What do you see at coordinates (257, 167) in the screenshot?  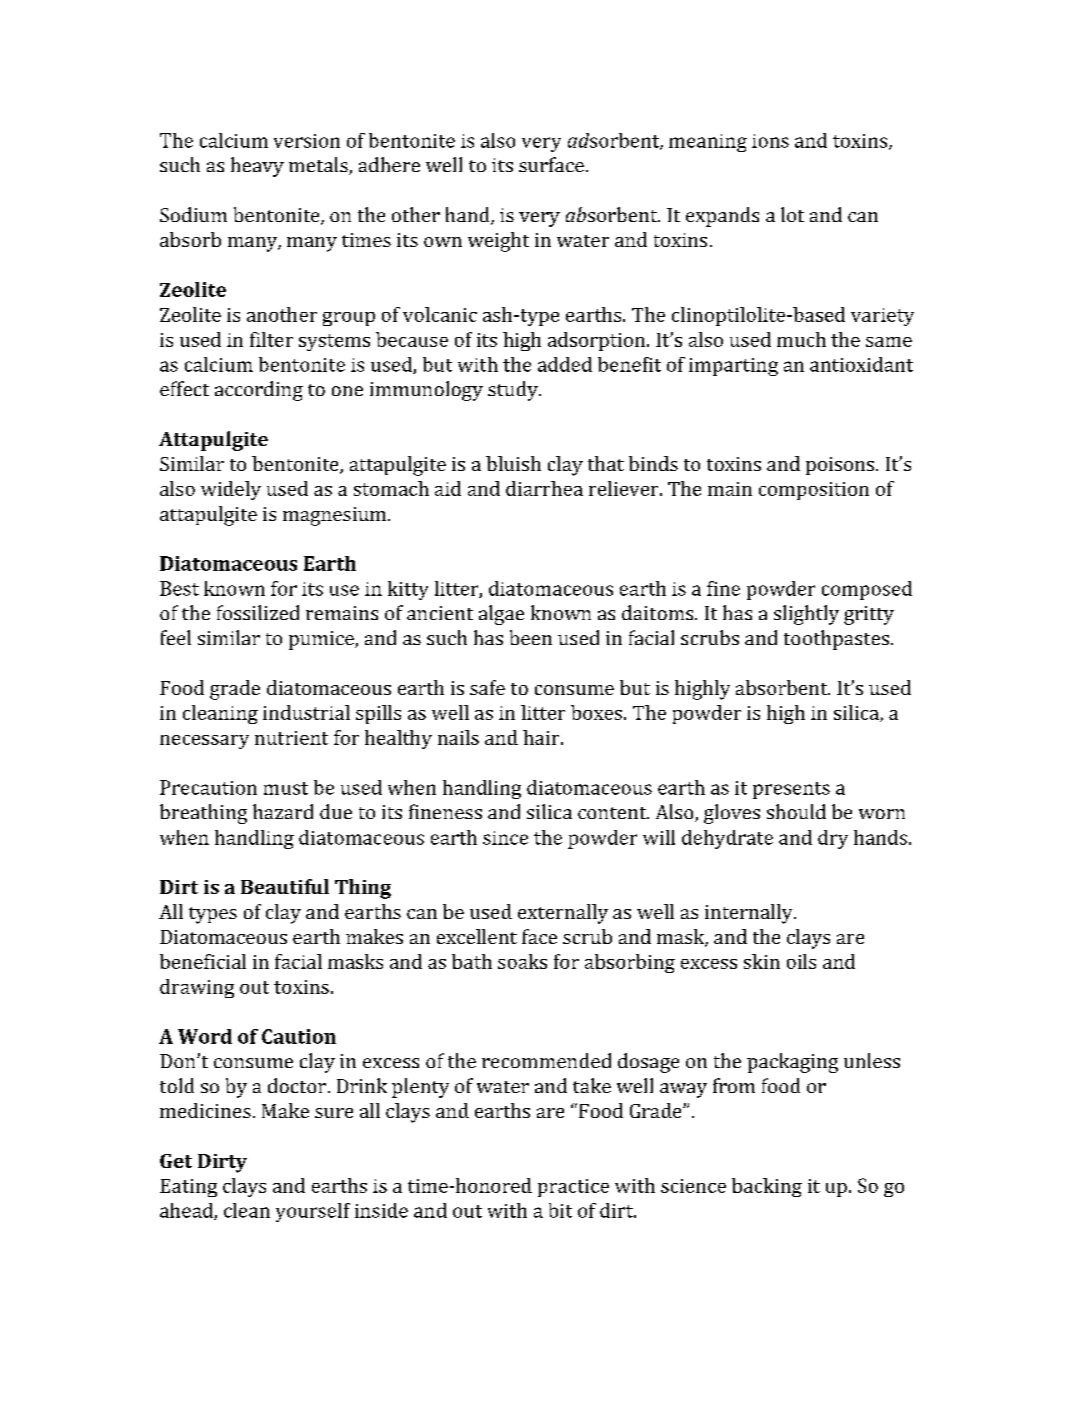 I see `heavy` at bounding box center [257, 167].
